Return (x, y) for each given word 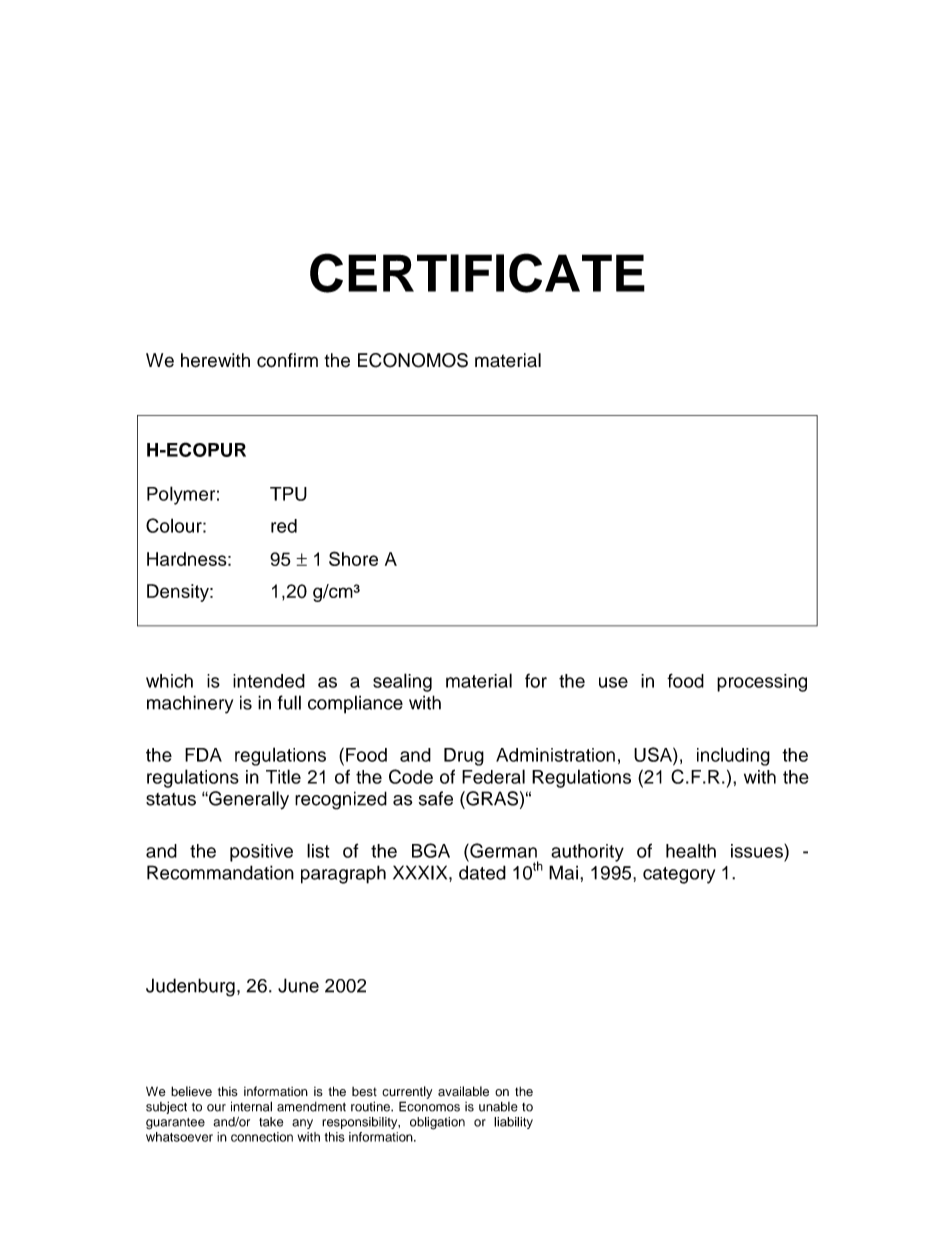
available (463, 1091)
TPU (288, 494)
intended (269, 681)
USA (654, 754)
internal (251, 1106)
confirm (287, 360)
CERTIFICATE (477, 273)
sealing (402, 682)
